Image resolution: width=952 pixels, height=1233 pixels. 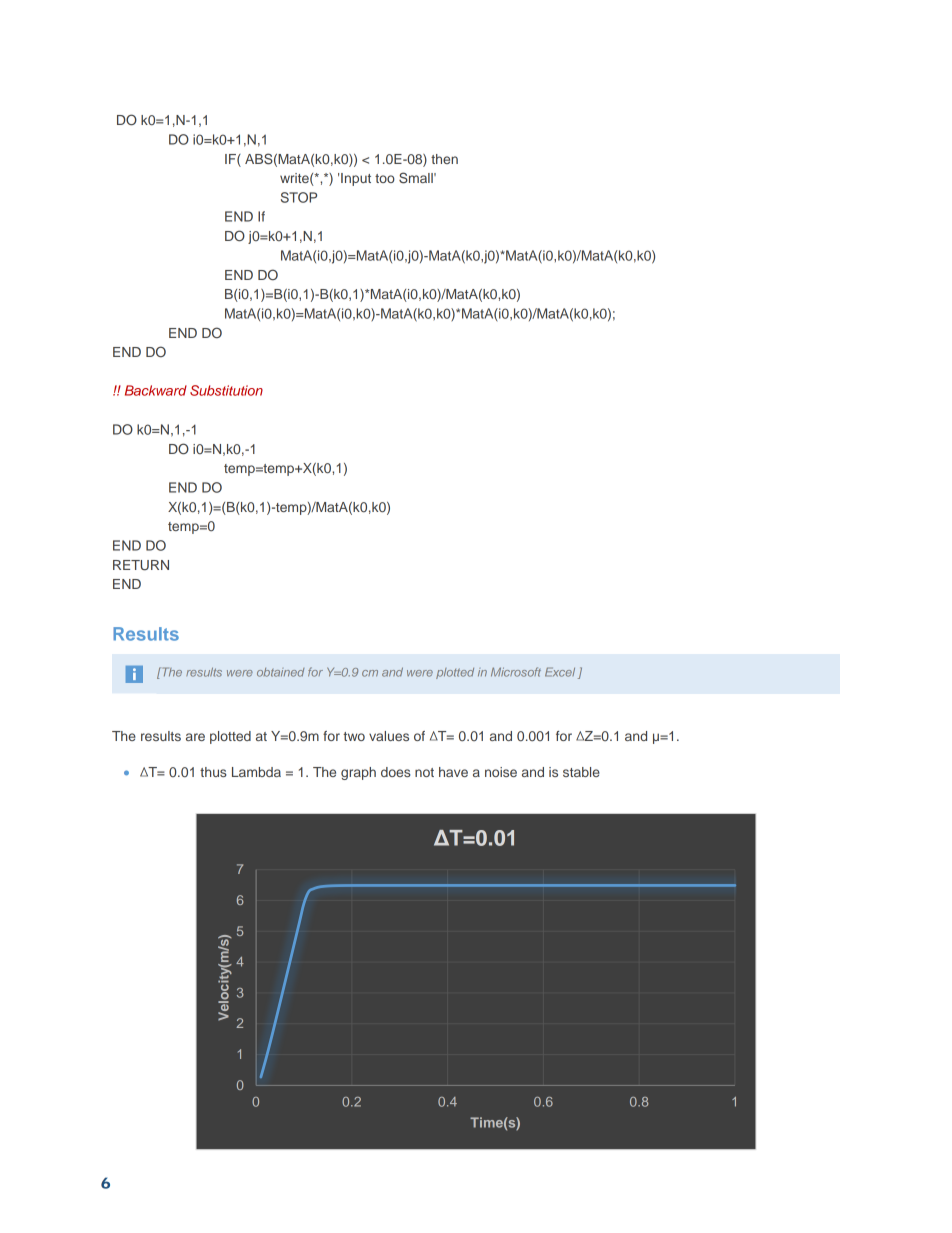 What do you see at coordinates (156, 390) in the image?
I see `Backward` at bounding box center [156, 390].
